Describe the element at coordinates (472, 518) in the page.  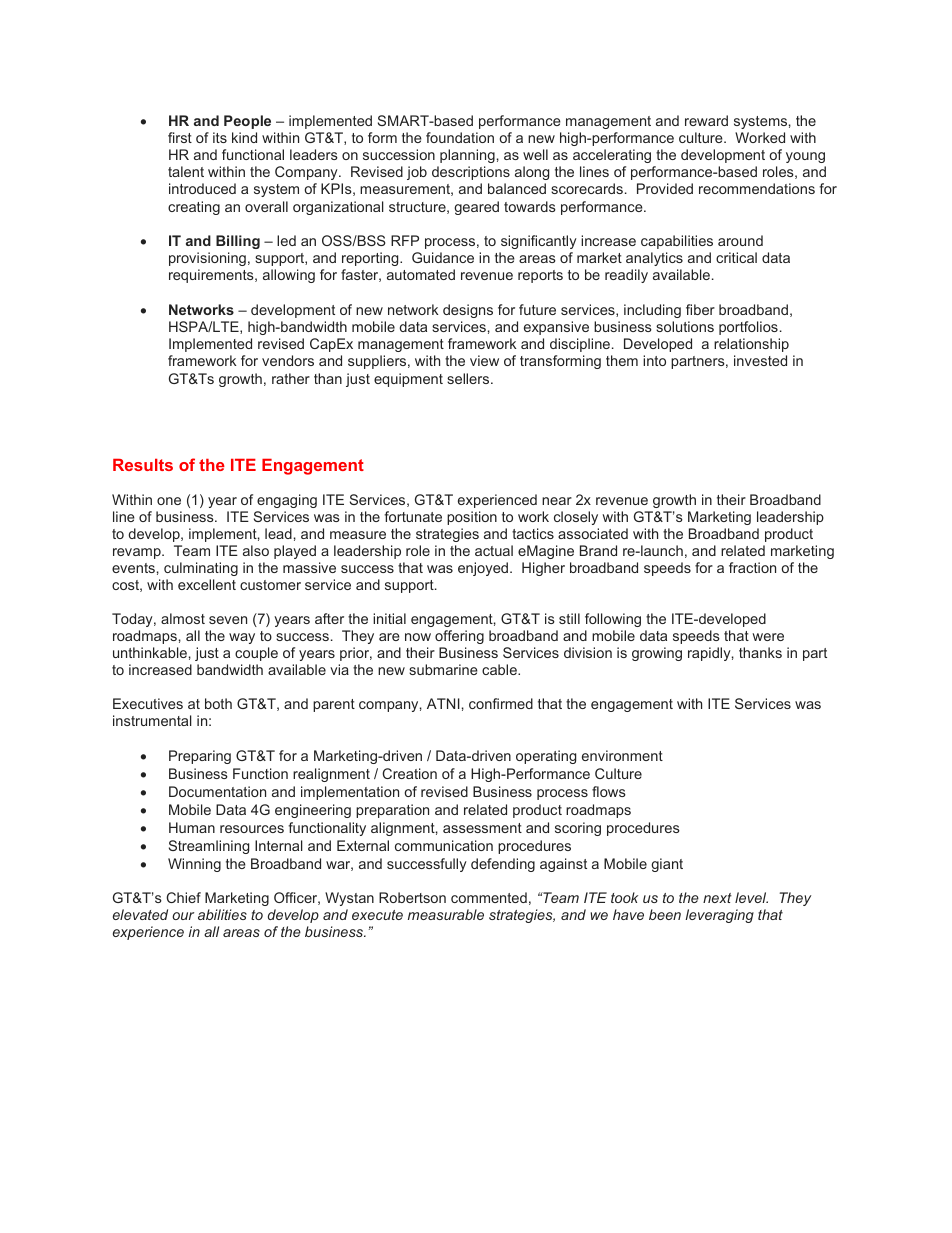
I see `position` at that location.
